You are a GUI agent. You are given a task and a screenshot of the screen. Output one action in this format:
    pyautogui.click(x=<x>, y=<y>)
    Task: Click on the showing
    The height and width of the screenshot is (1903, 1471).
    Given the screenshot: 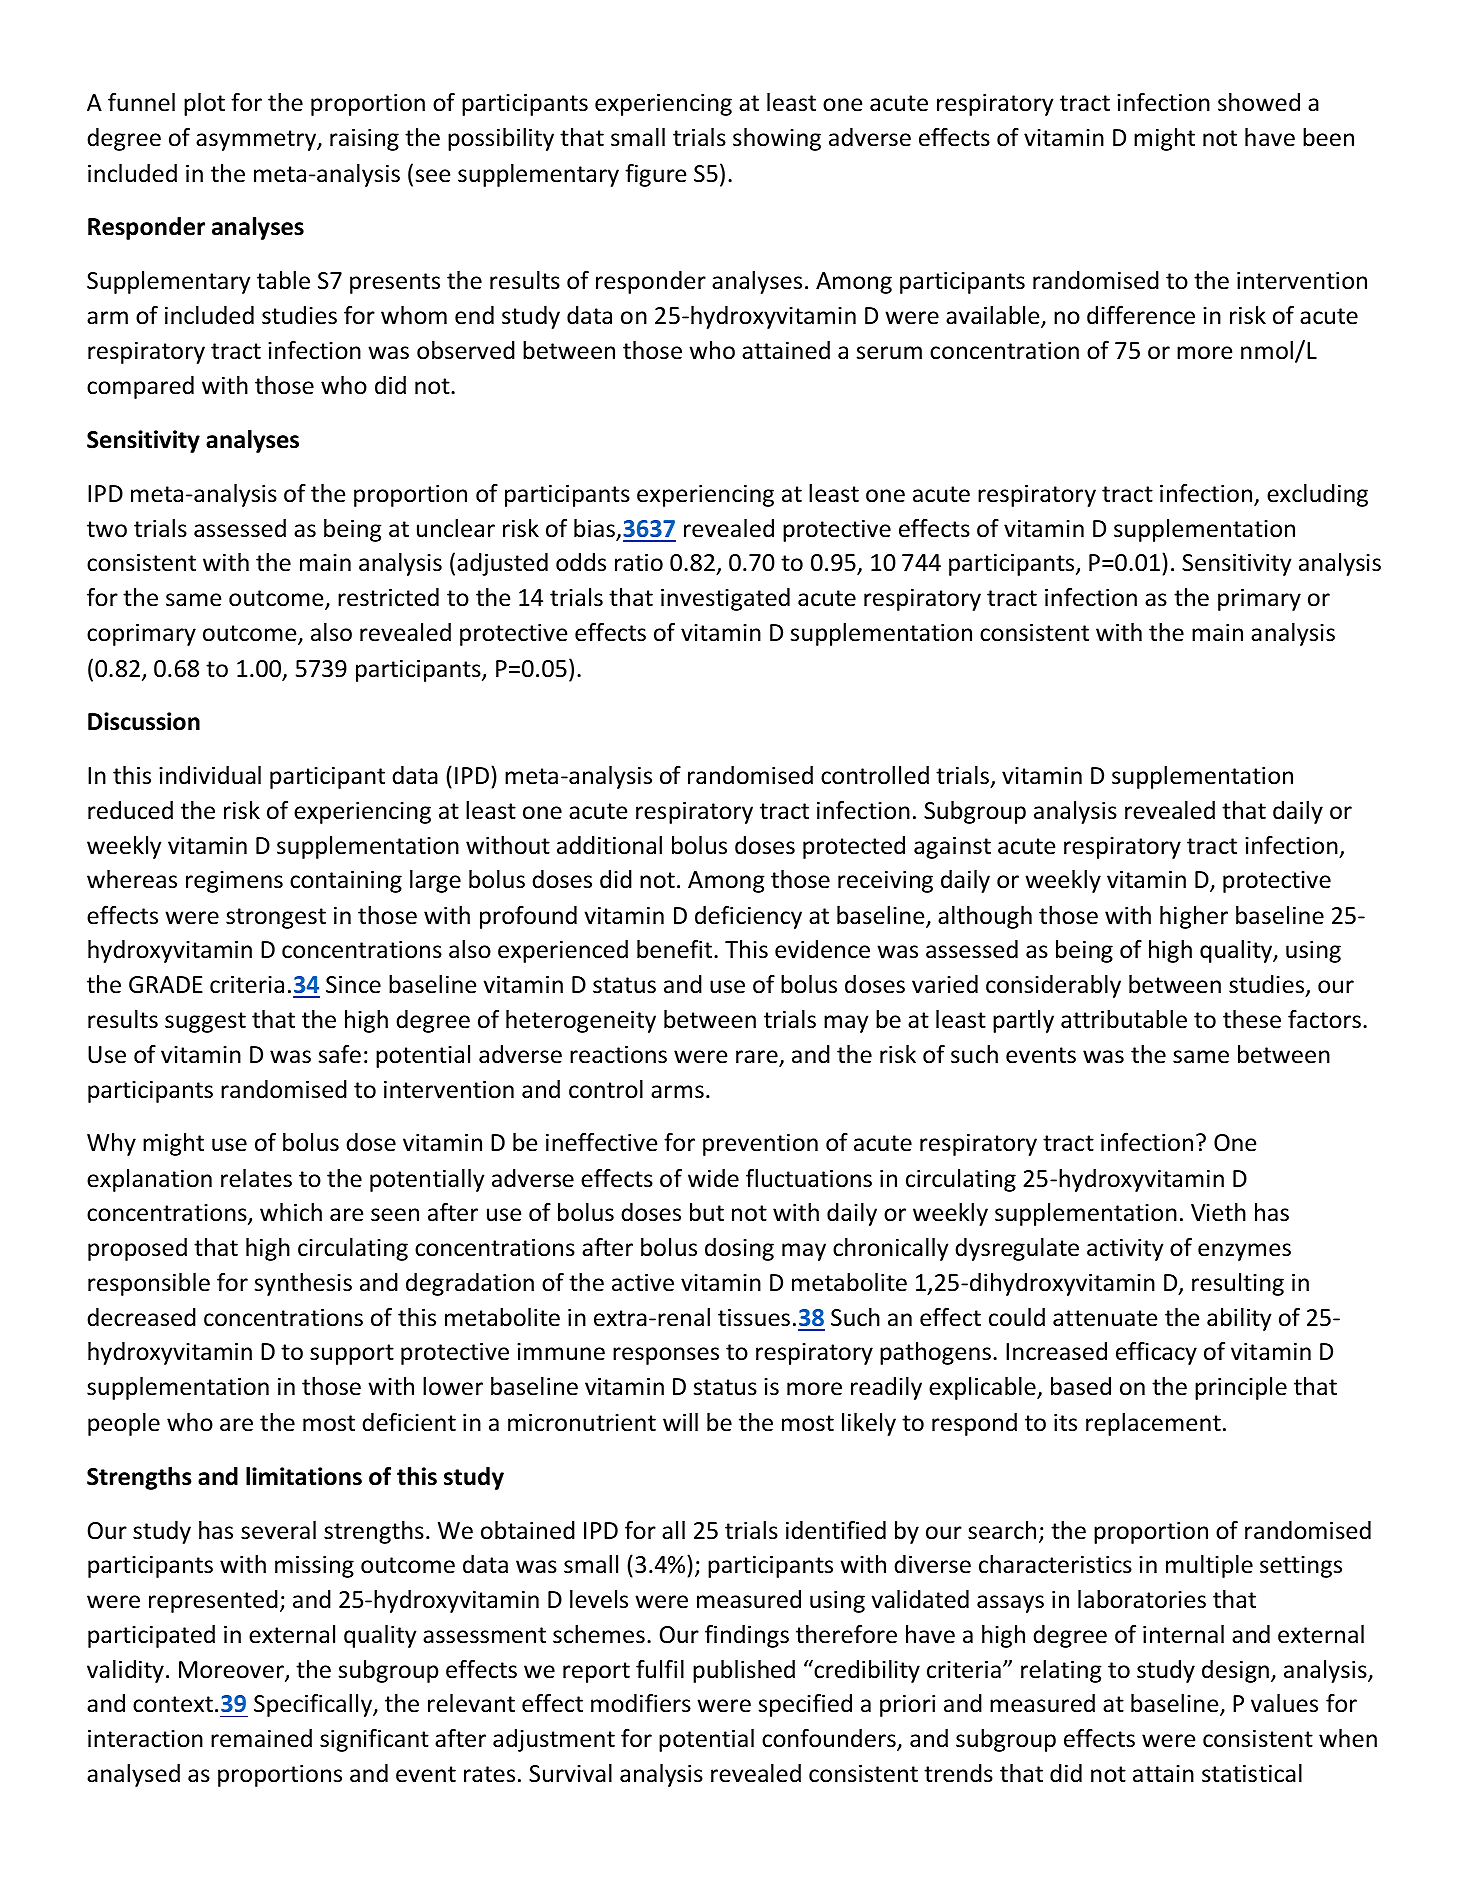 What is the action you would take?
    pyautogui.click(x=777, y=139)
